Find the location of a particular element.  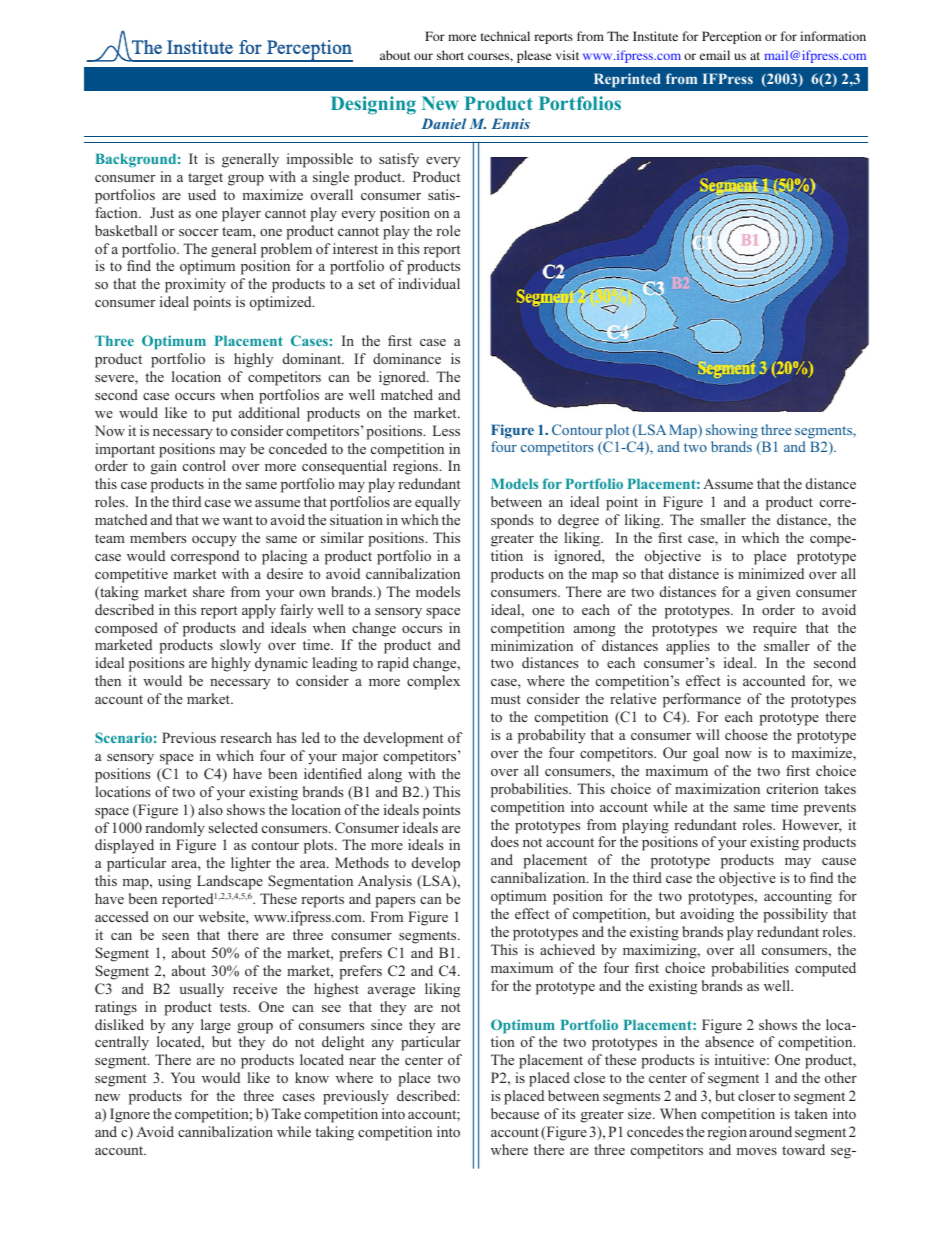

Institute is located at coordinates (655, 36).
